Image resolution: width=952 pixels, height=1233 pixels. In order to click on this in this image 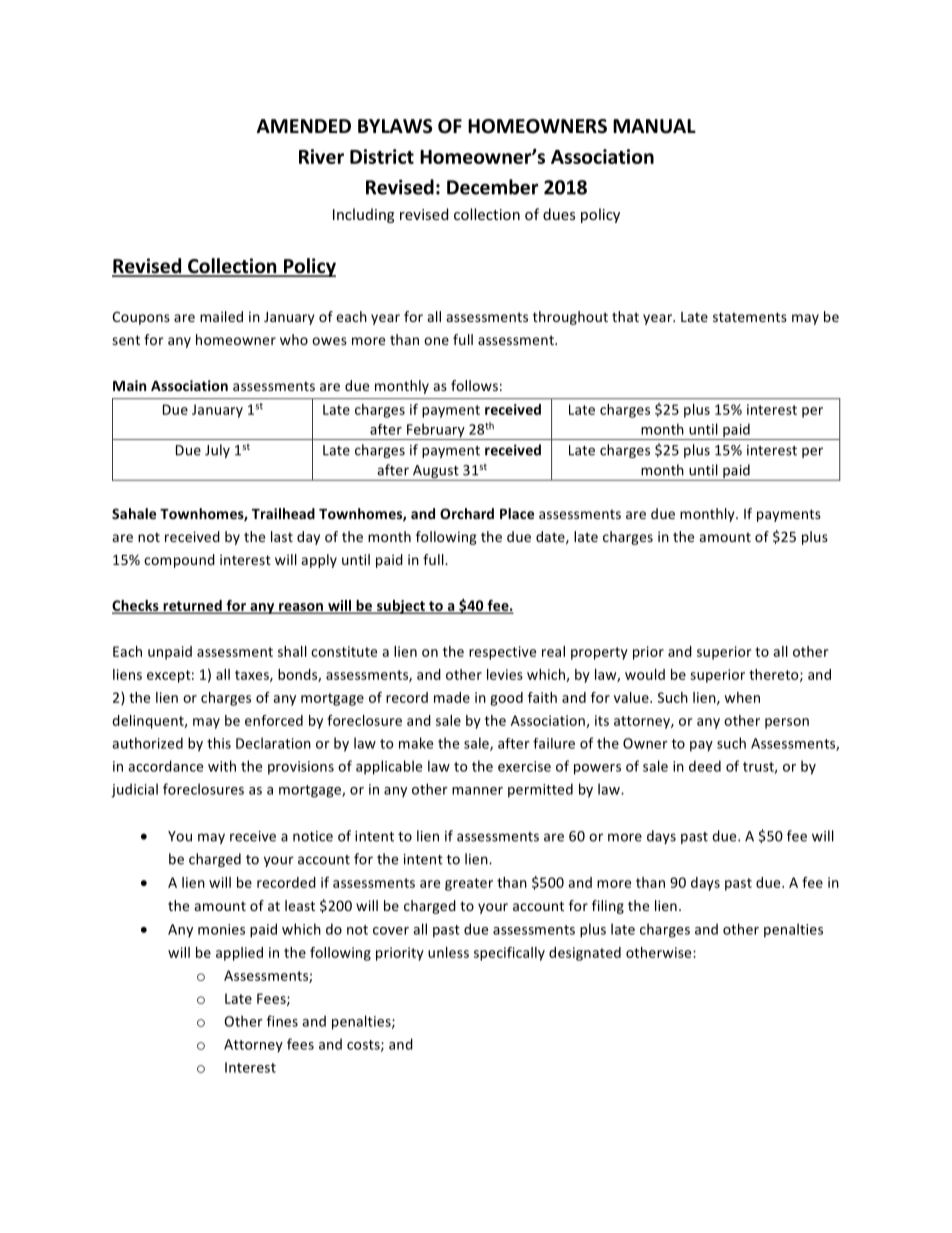, I will do `click(219, 743)`.
